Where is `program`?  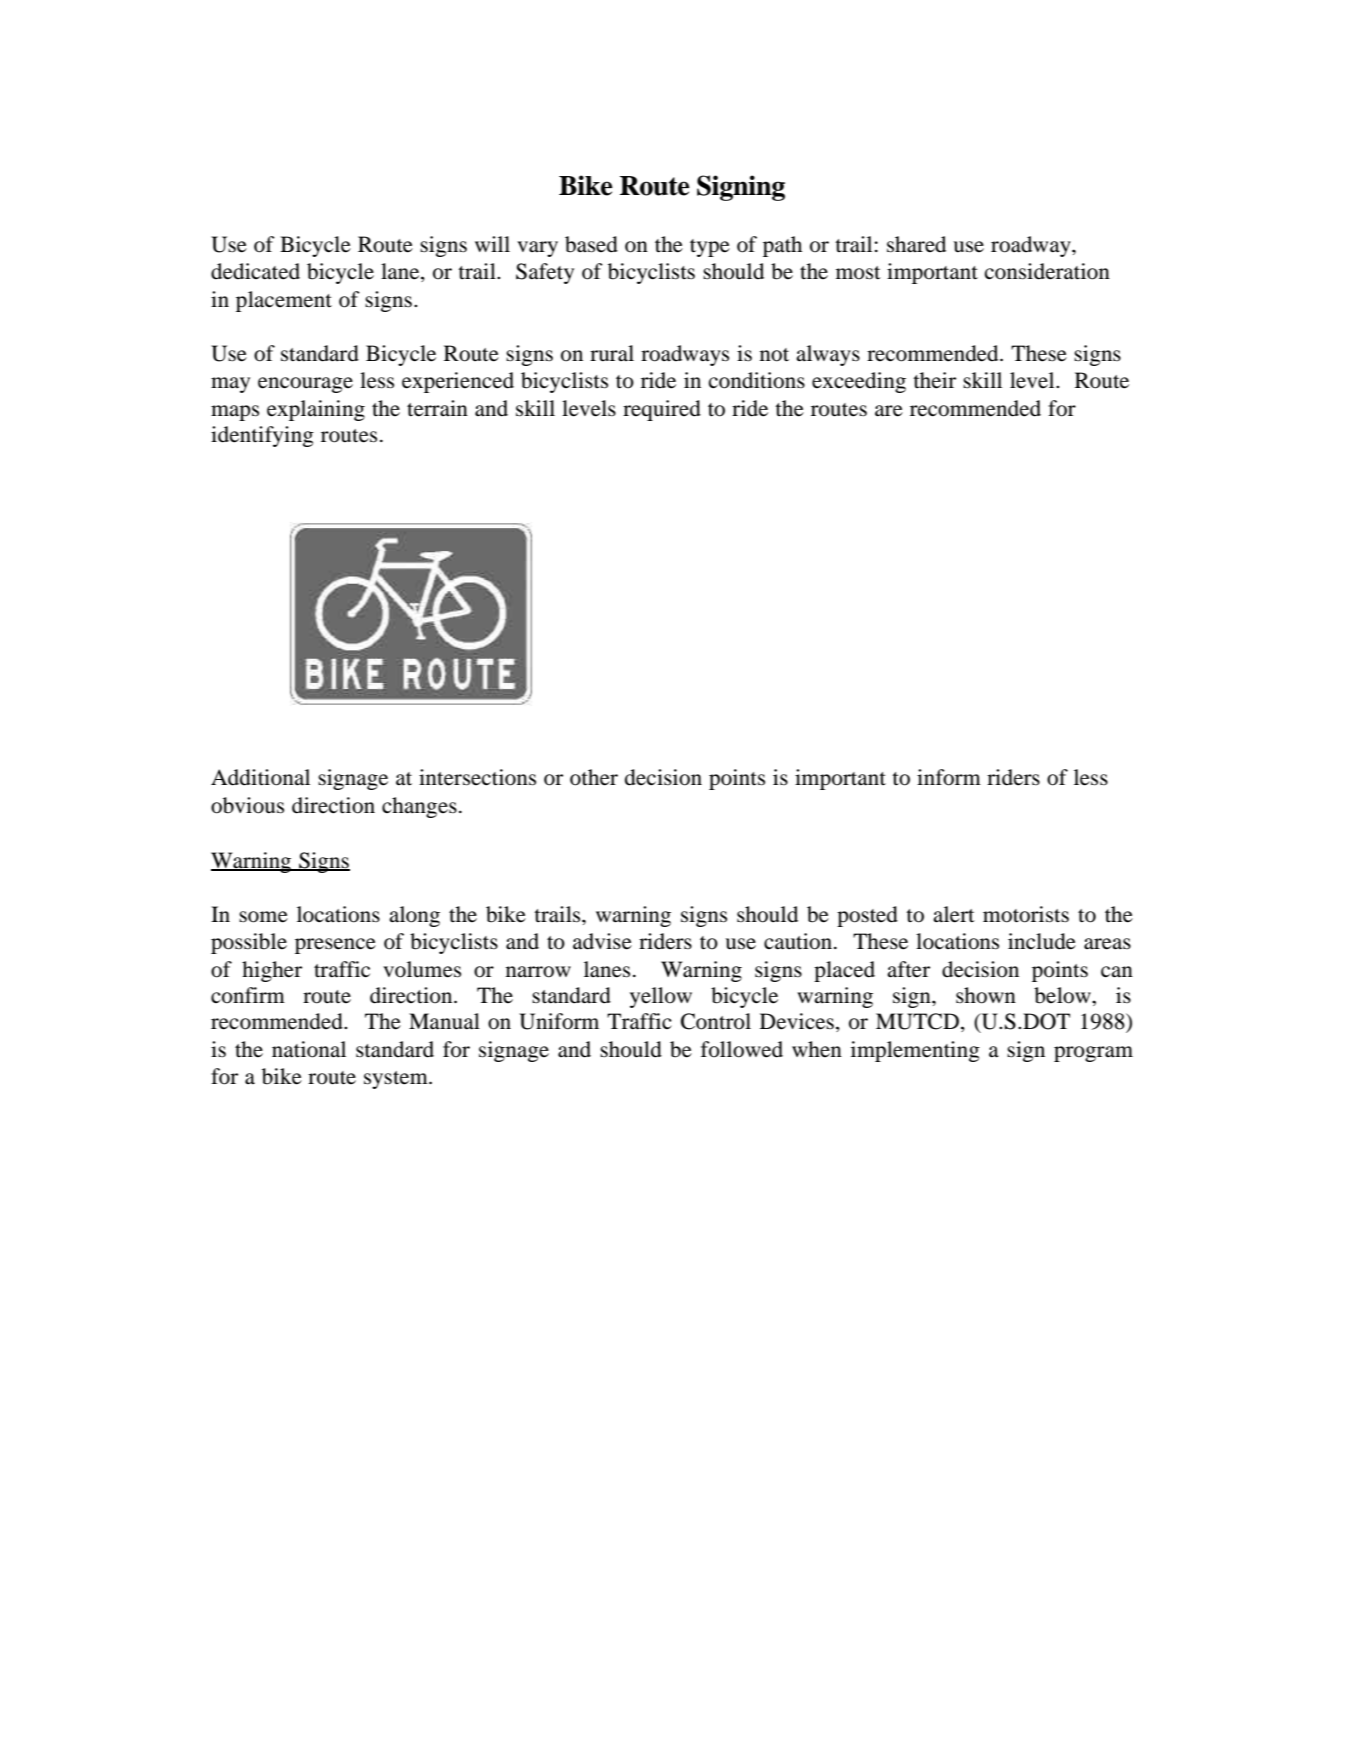 program is located at coordinates (1093, 1054).
